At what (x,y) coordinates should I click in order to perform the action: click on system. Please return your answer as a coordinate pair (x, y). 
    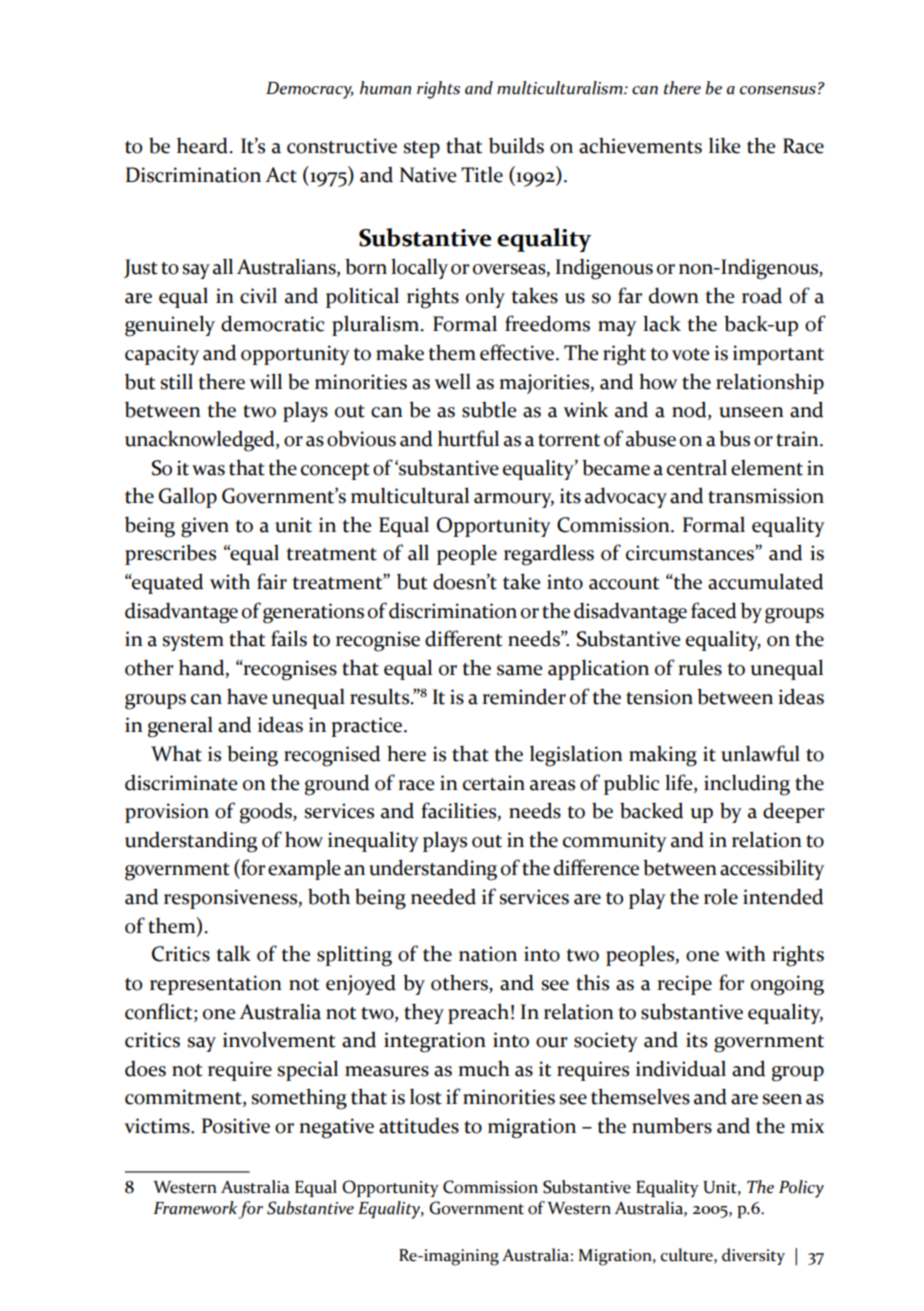
    Looking at the image, I should click on (193, 642).
